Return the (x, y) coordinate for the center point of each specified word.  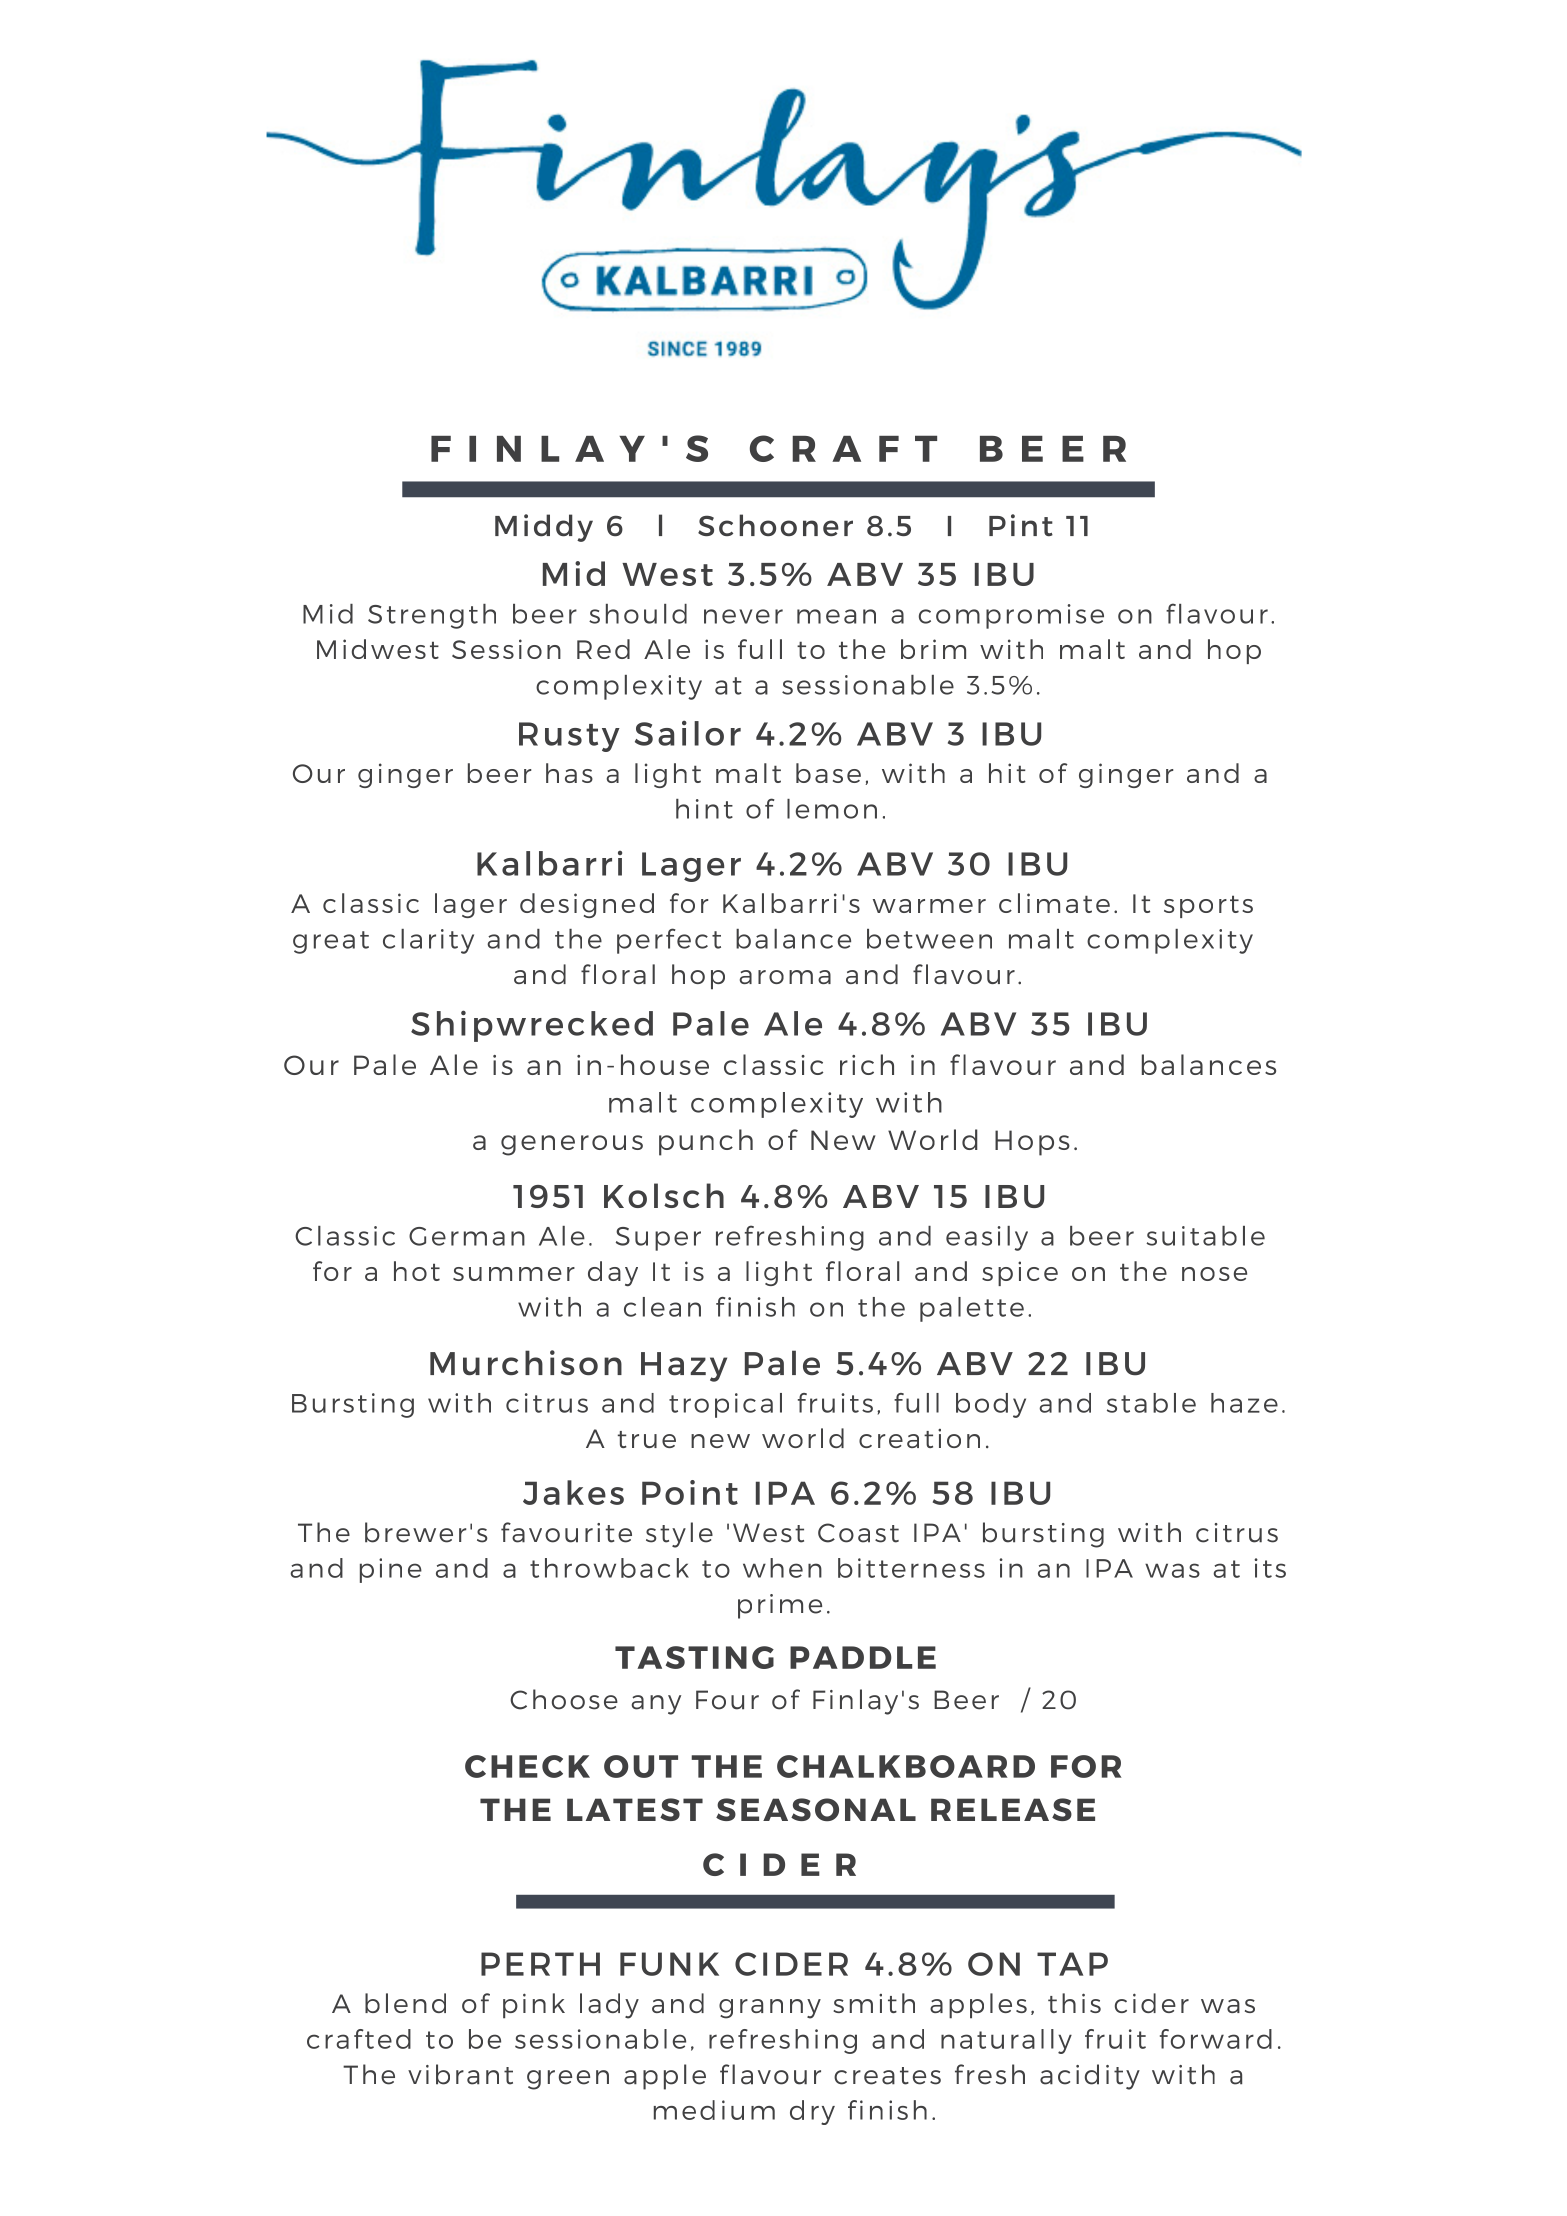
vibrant (460, 2074)
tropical (725, 1405)
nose (1214, 1274)
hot (417, 1271)
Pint (1021, 525)
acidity (1090, 2077)
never (743, 616)
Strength (432, 616)
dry (812, 2112)
